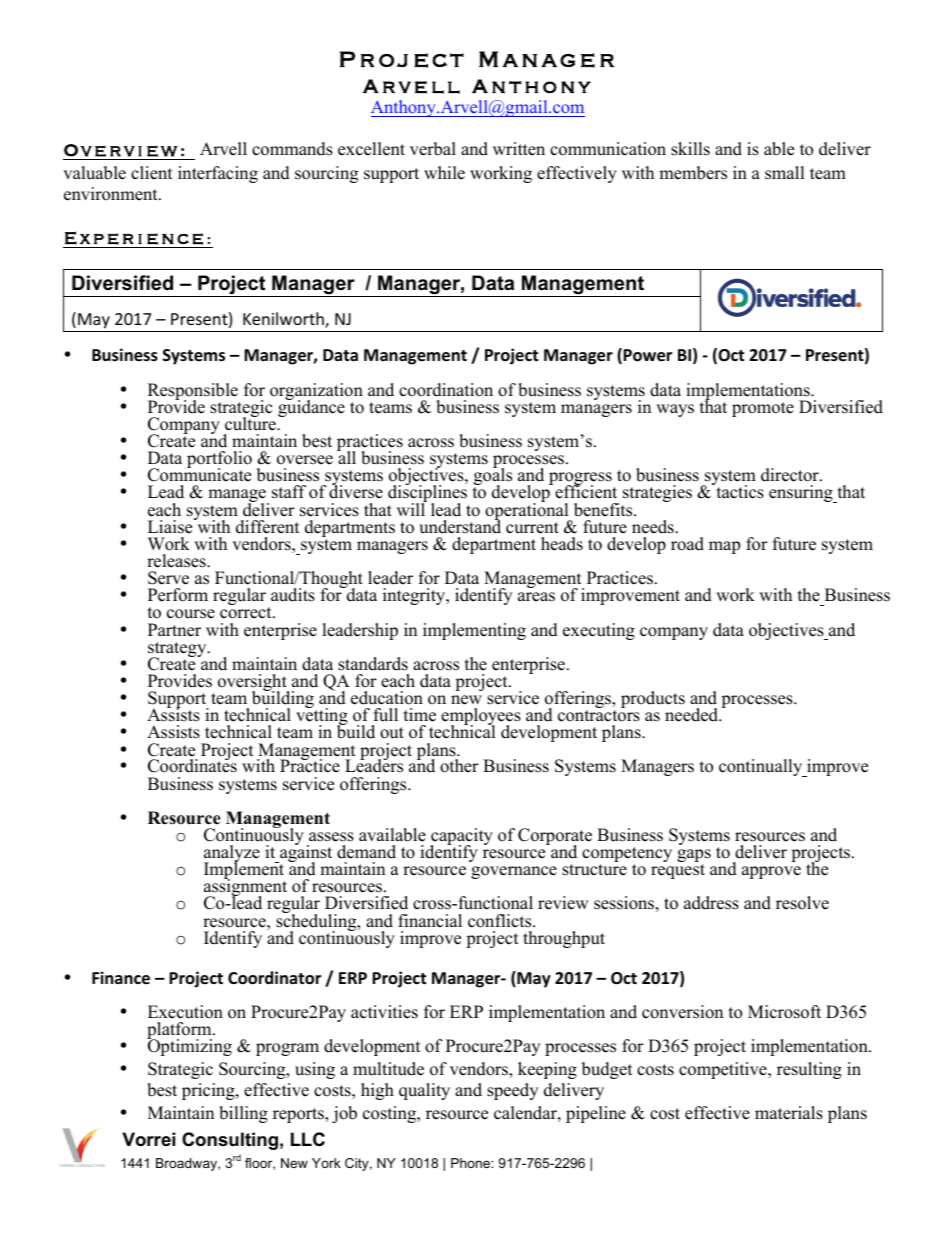  What do you see at coordinates (178, 651) in the screenshot?
I see `strategy` at bounding box center [178, 651].
